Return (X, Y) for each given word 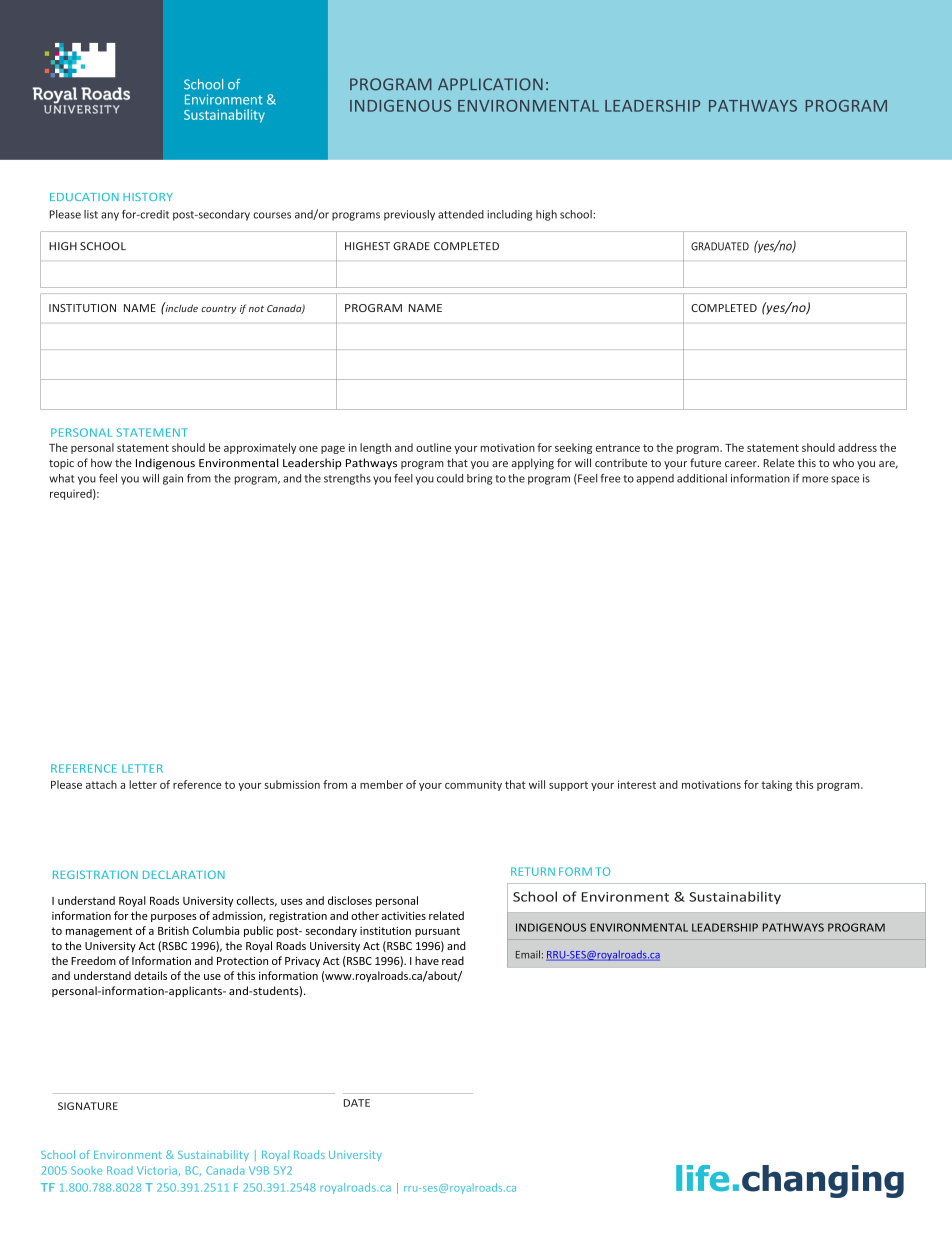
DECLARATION (184, 874)
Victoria (157, 1170)
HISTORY (148, 197)
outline (433, 447)
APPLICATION (490, 84)
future (705, 462)
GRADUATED (720, 246)
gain (173, 479)
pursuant (437, 932)
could (450, 478)
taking (776, 785)
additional (702, 478)
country (218, 310)
